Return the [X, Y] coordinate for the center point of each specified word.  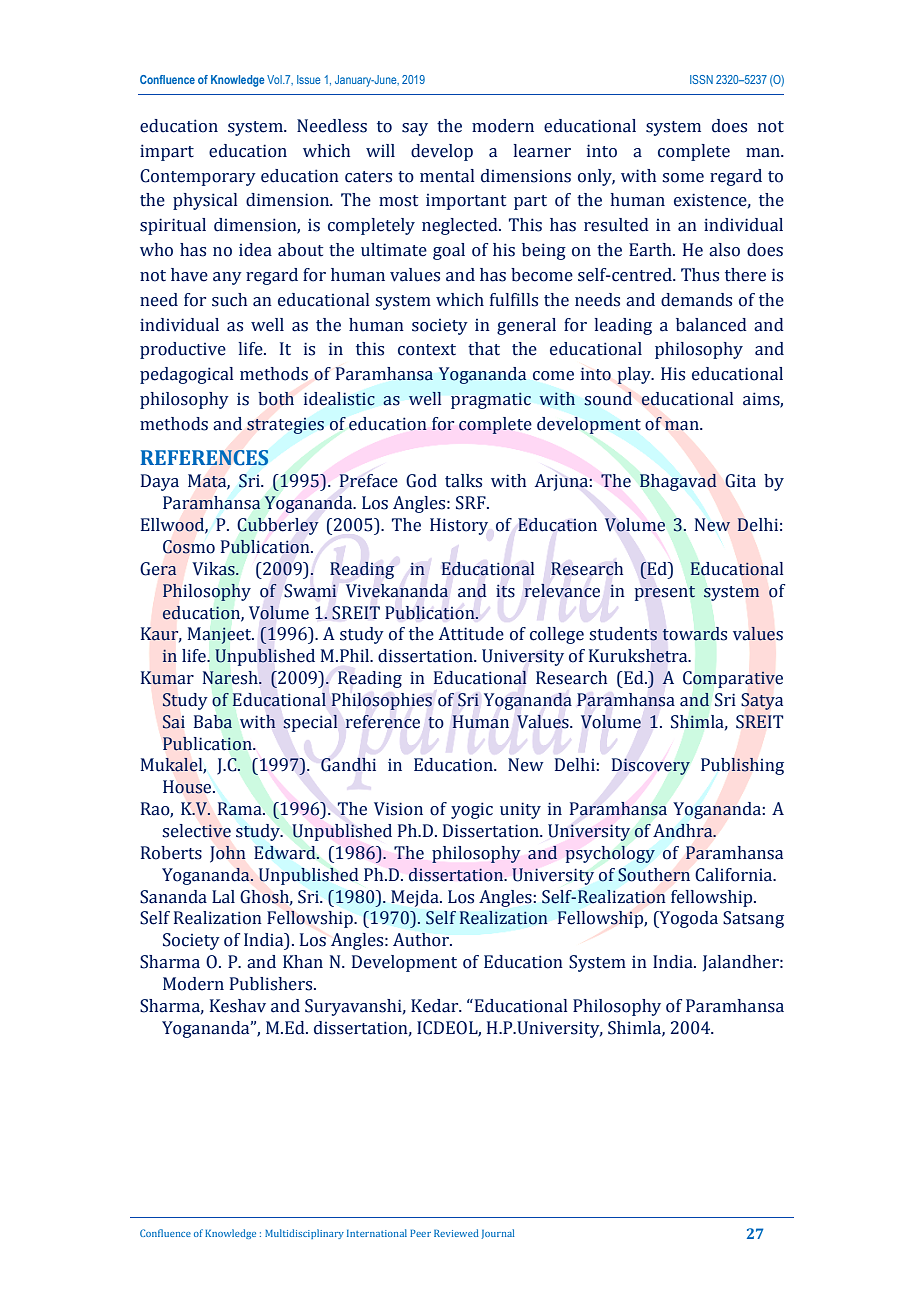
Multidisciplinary [304, 1234]
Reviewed [456, 1233]
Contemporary [198, 177]
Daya [160, 482]
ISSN [701, 79]
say [415, 129]
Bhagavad [678, 482]
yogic [472, 810]
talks [463, 481]
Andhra [684, 831]
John [228, 854]
